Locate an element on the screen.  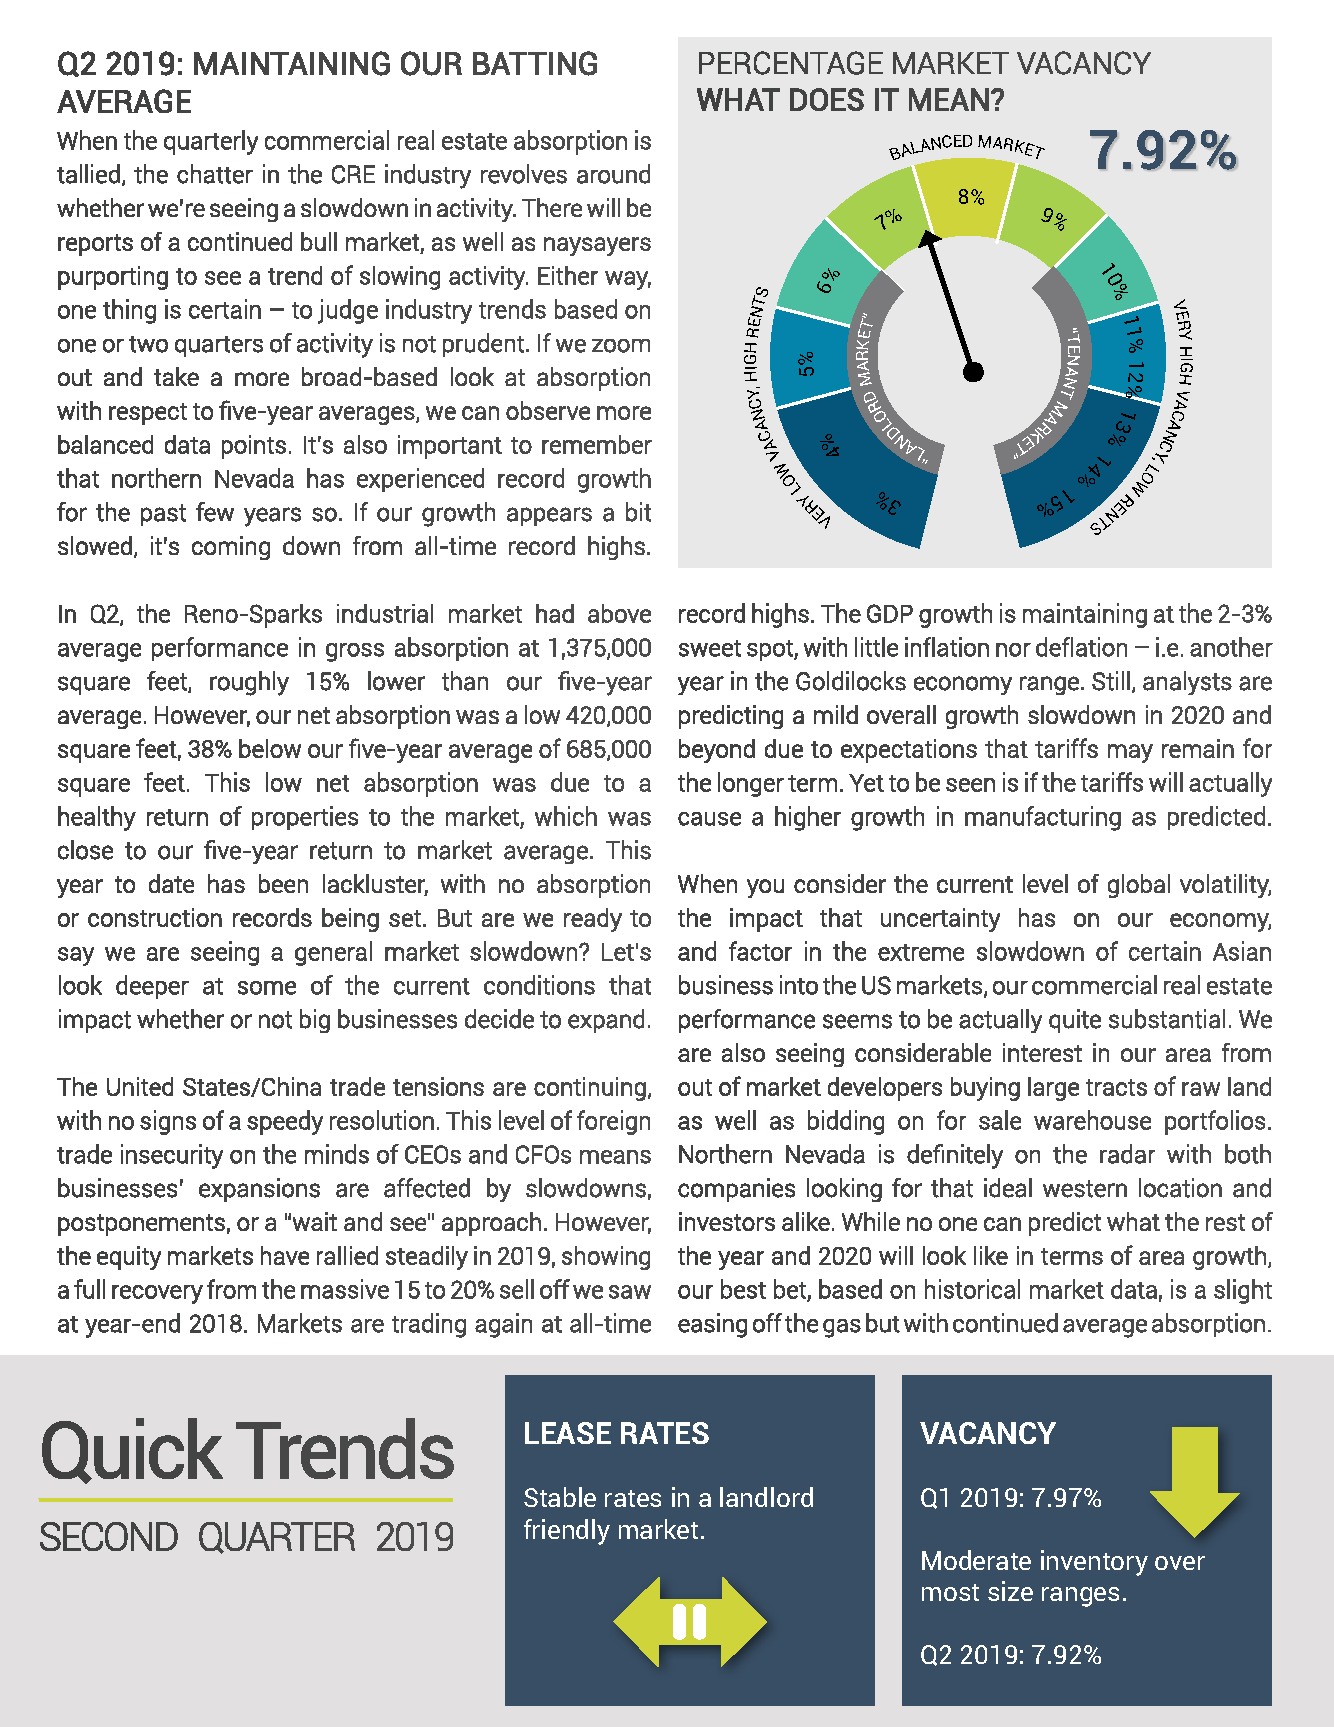
roughly is located at coordinates (249, 683).
